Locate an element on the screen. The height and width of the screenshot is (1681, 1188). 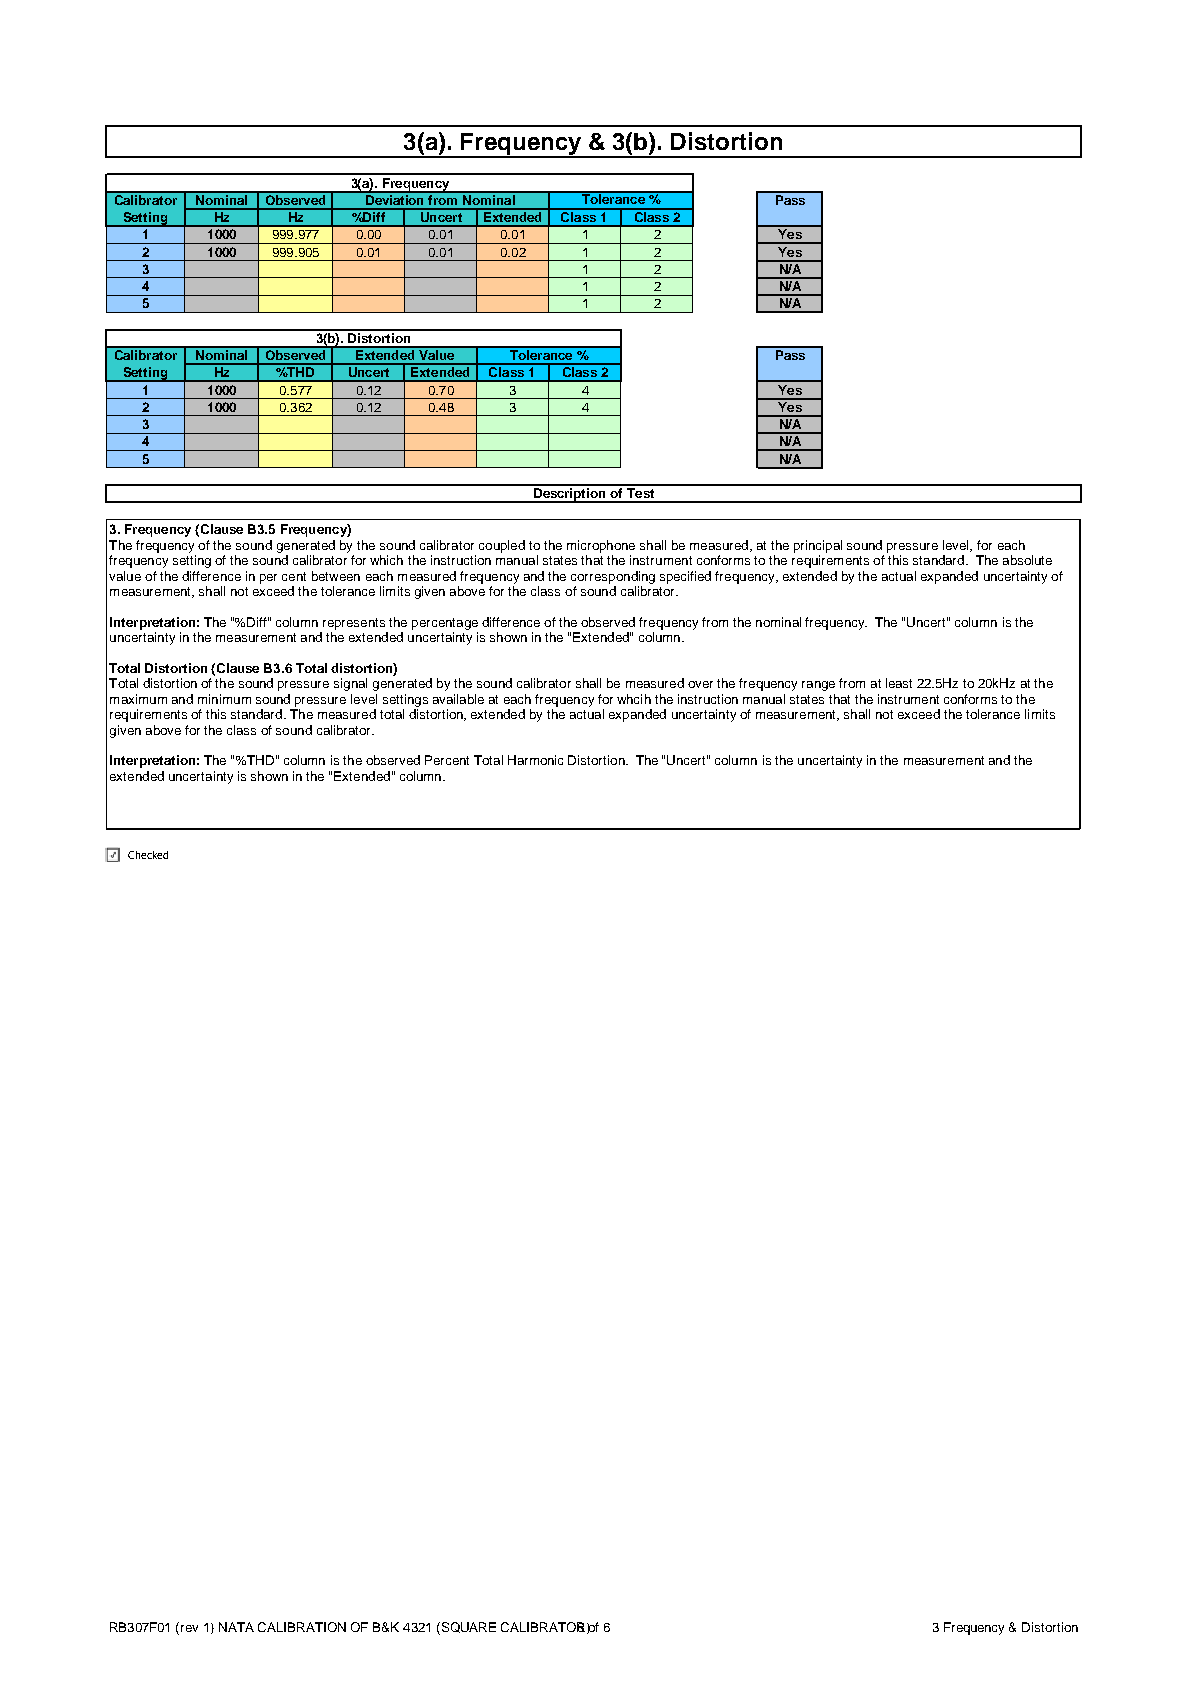
range is located at coordinates (818, 686).
